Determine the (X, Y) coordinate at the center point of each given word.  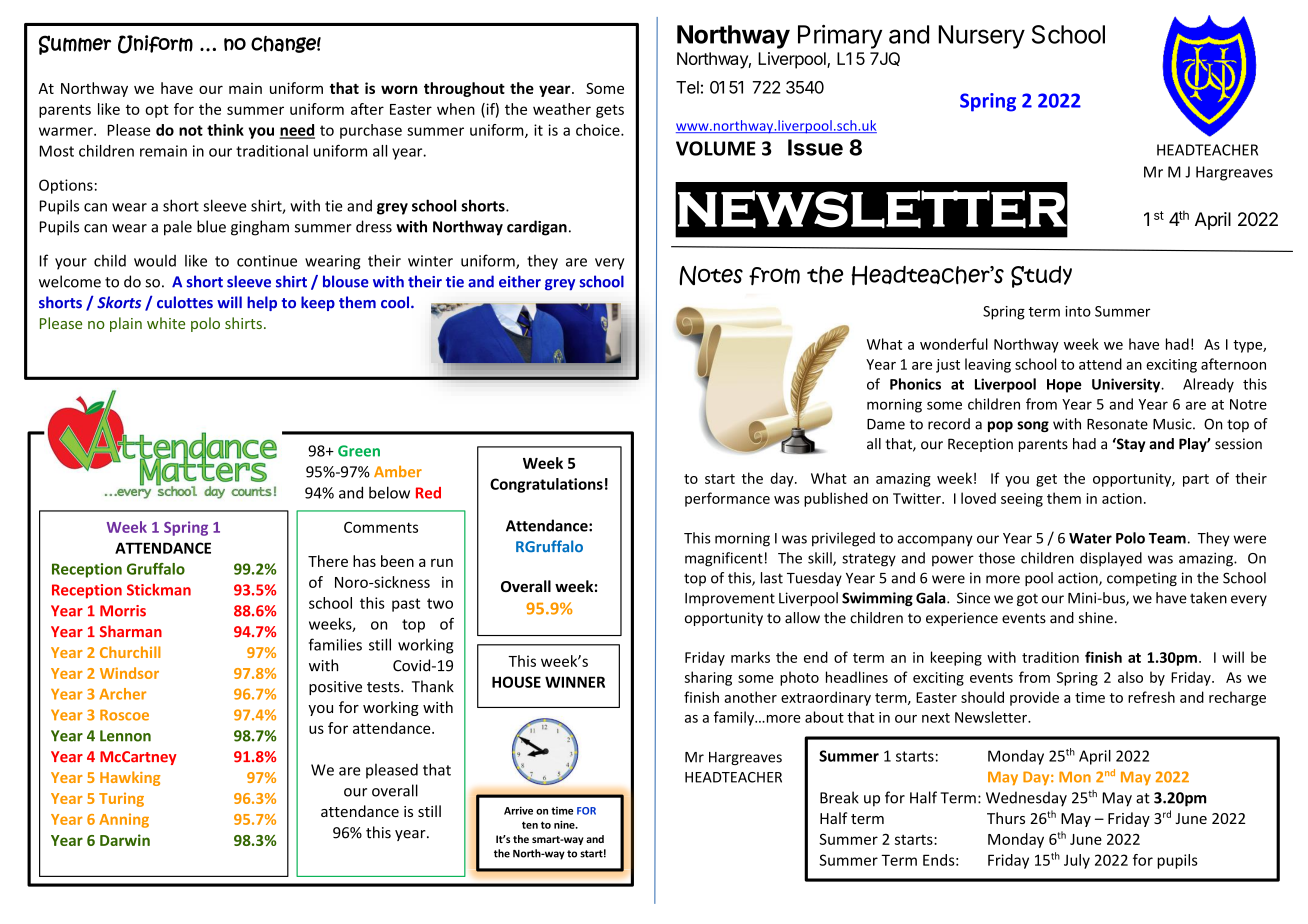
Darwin (125, 840)
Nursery (981, 37)
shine (1096, 618)
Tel (687, 87)
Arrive (518, 810)
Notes (711, 275)
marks (750, 657)
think (225, 130)
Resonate (1117, 424)
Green (359, 451)
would (155, 261)
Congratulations (546, 485)
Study (1041, 277)
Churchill (130, 652)
